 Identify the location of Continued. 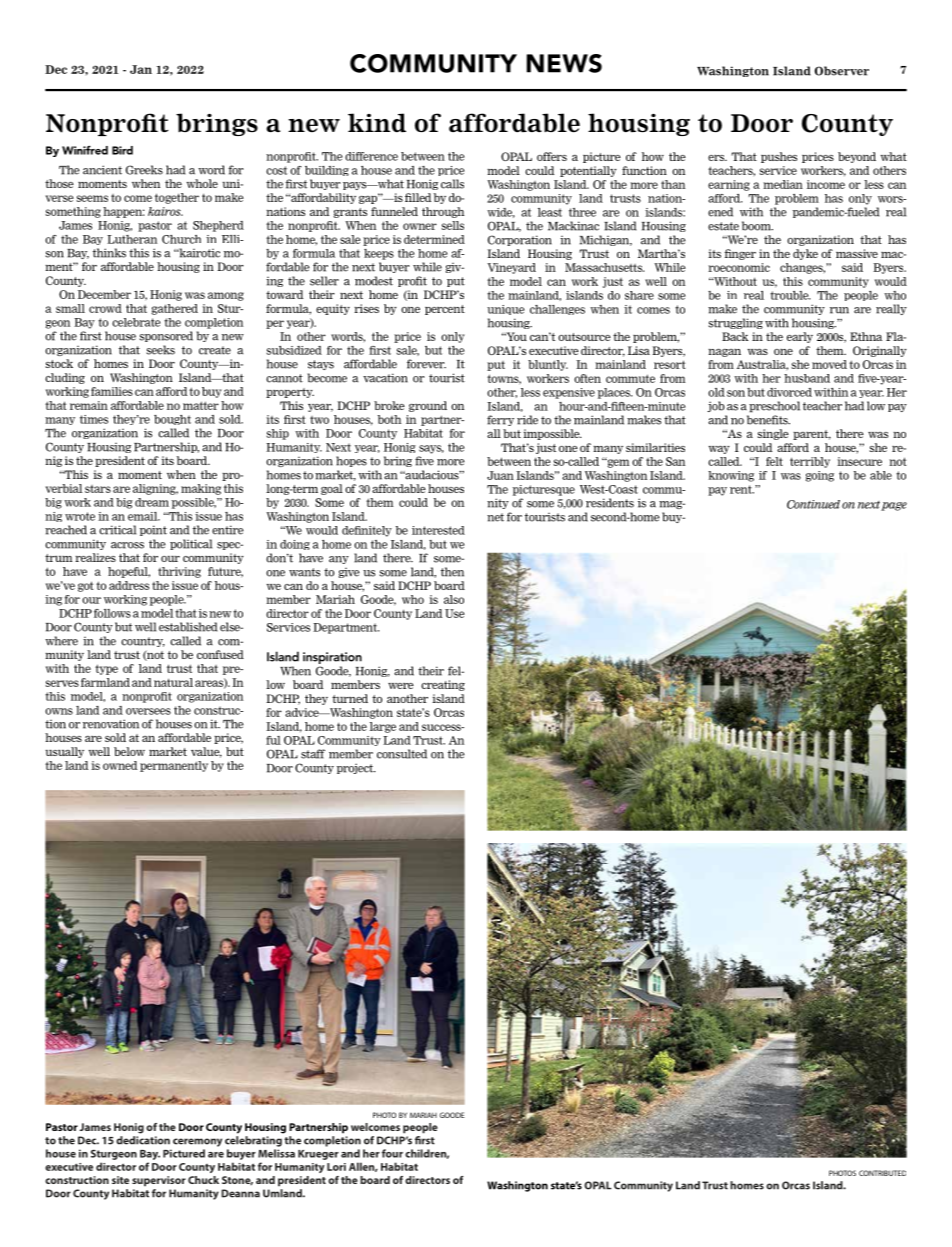
(813, 504).
